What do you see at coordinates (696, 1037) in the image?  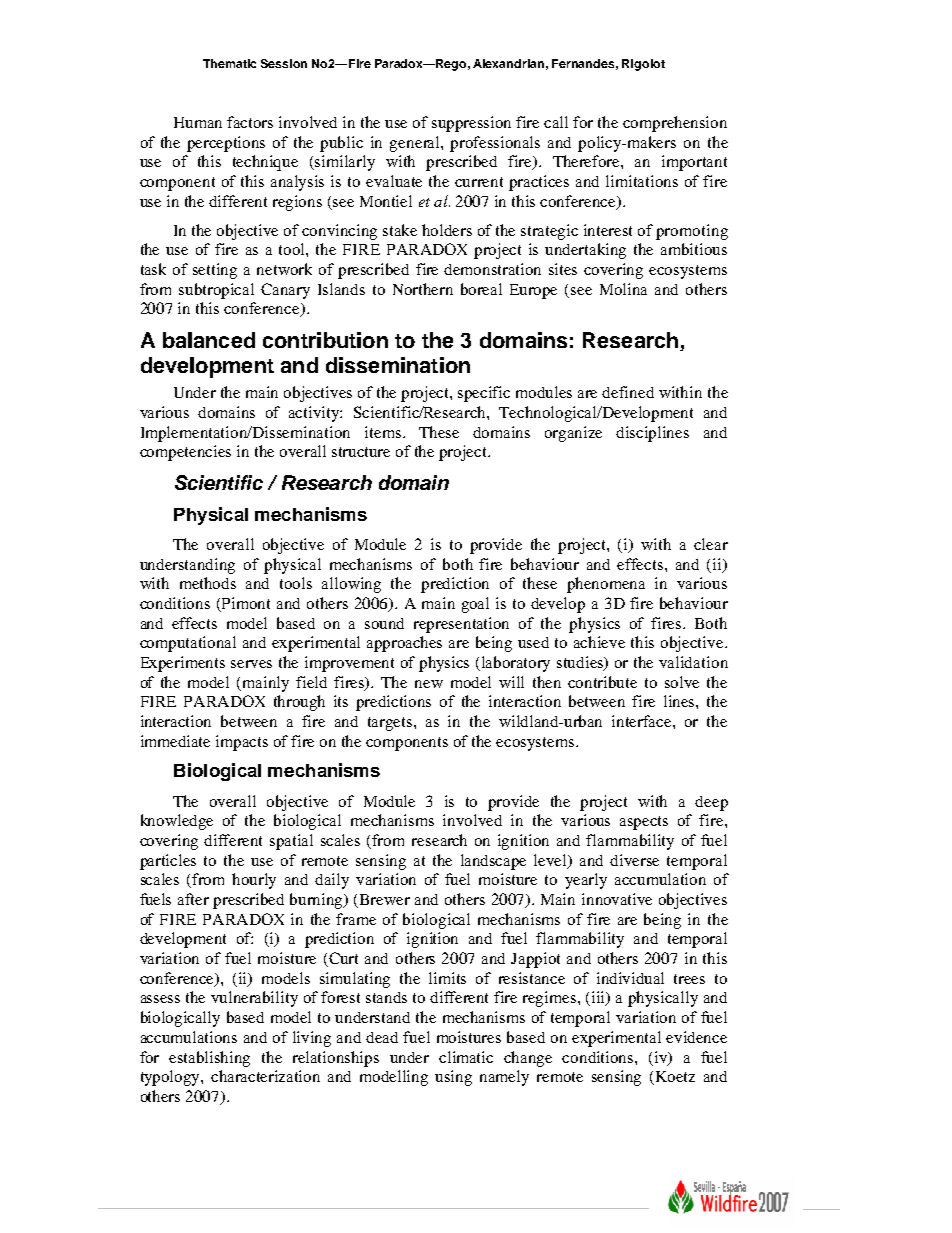 I see `evidence` at bounding box center [696, 1037].
